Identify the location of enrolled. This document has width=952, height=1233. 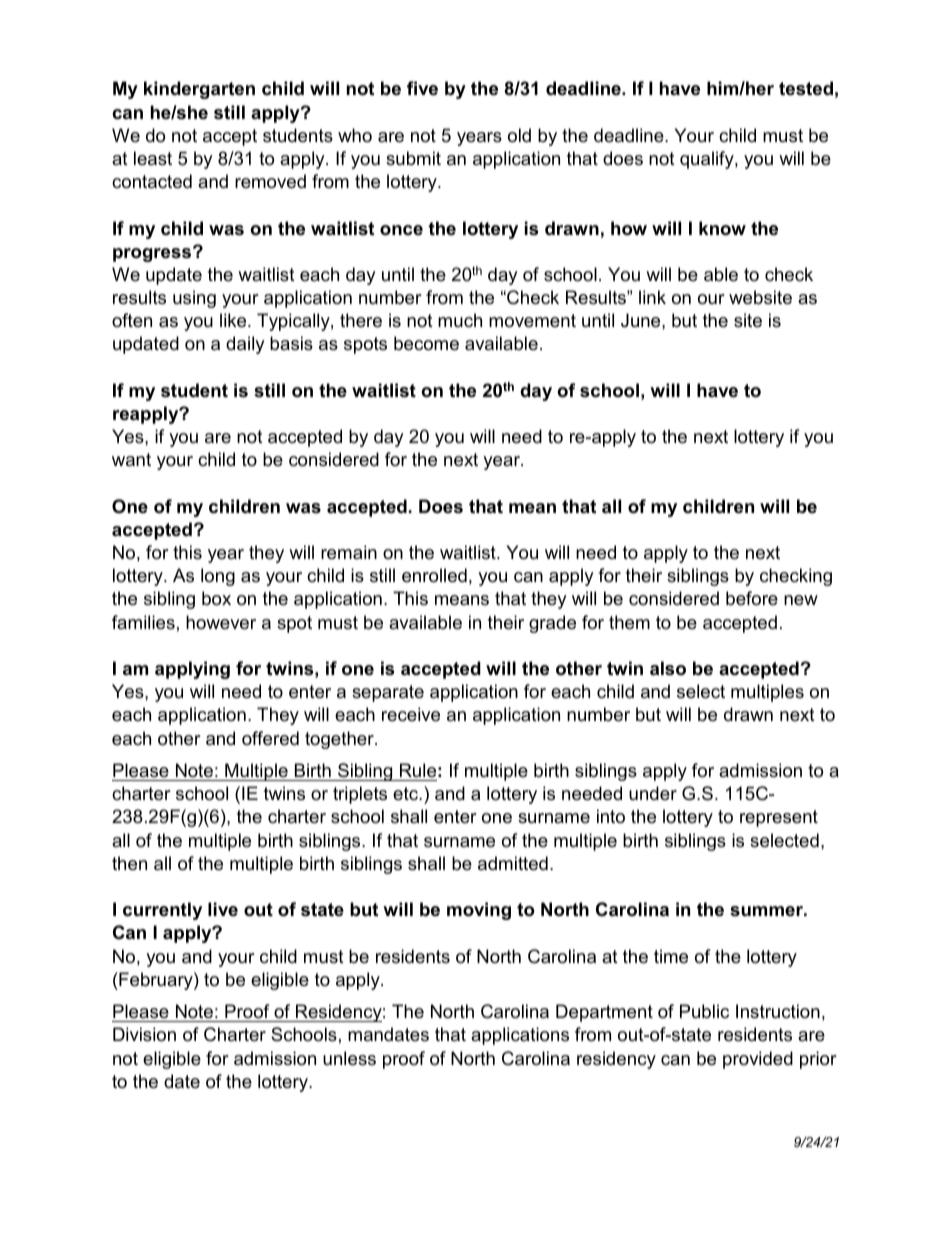
(434, 575).
